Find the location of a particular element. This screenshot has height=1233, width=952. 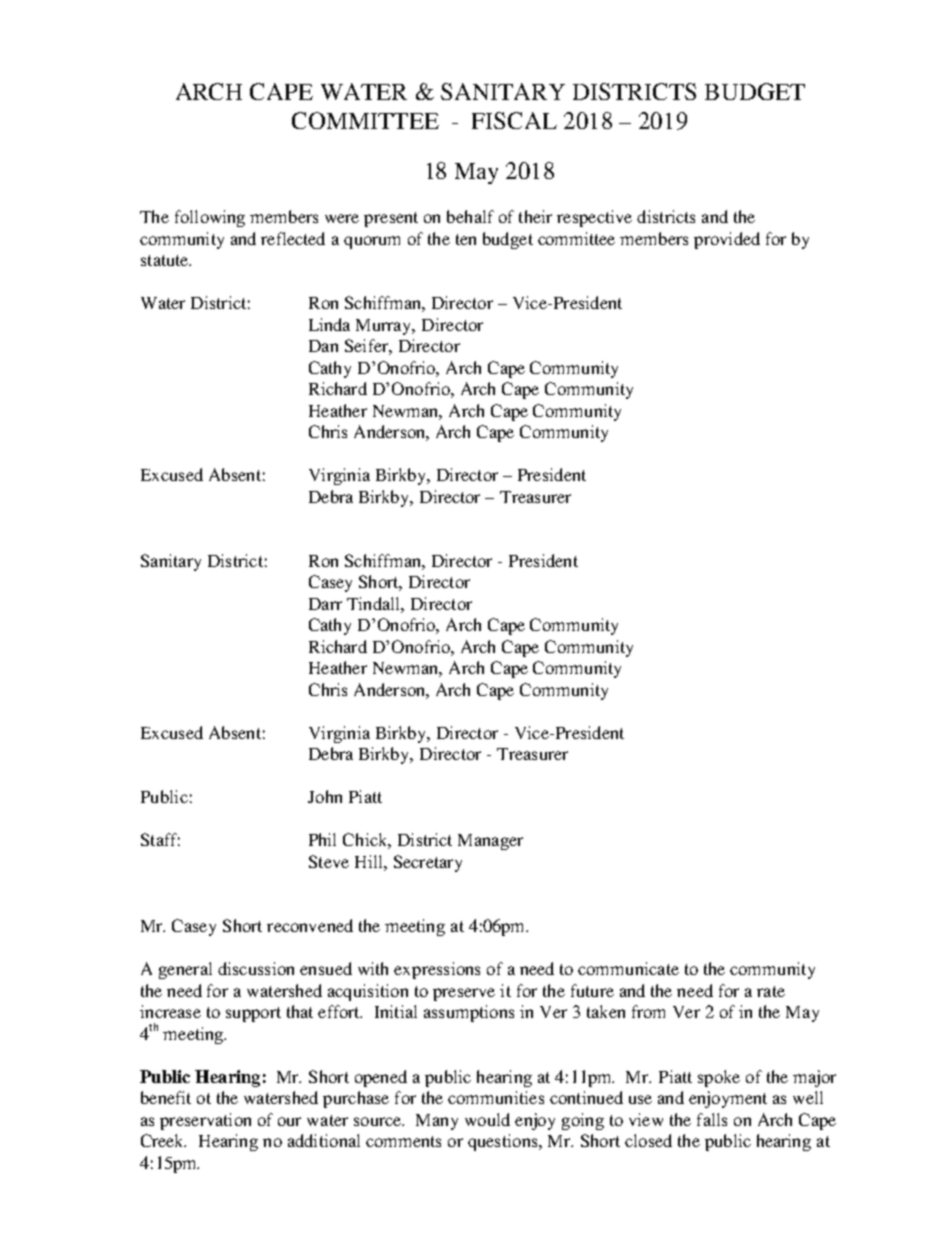

respective is located at coordinates (594, 218).
